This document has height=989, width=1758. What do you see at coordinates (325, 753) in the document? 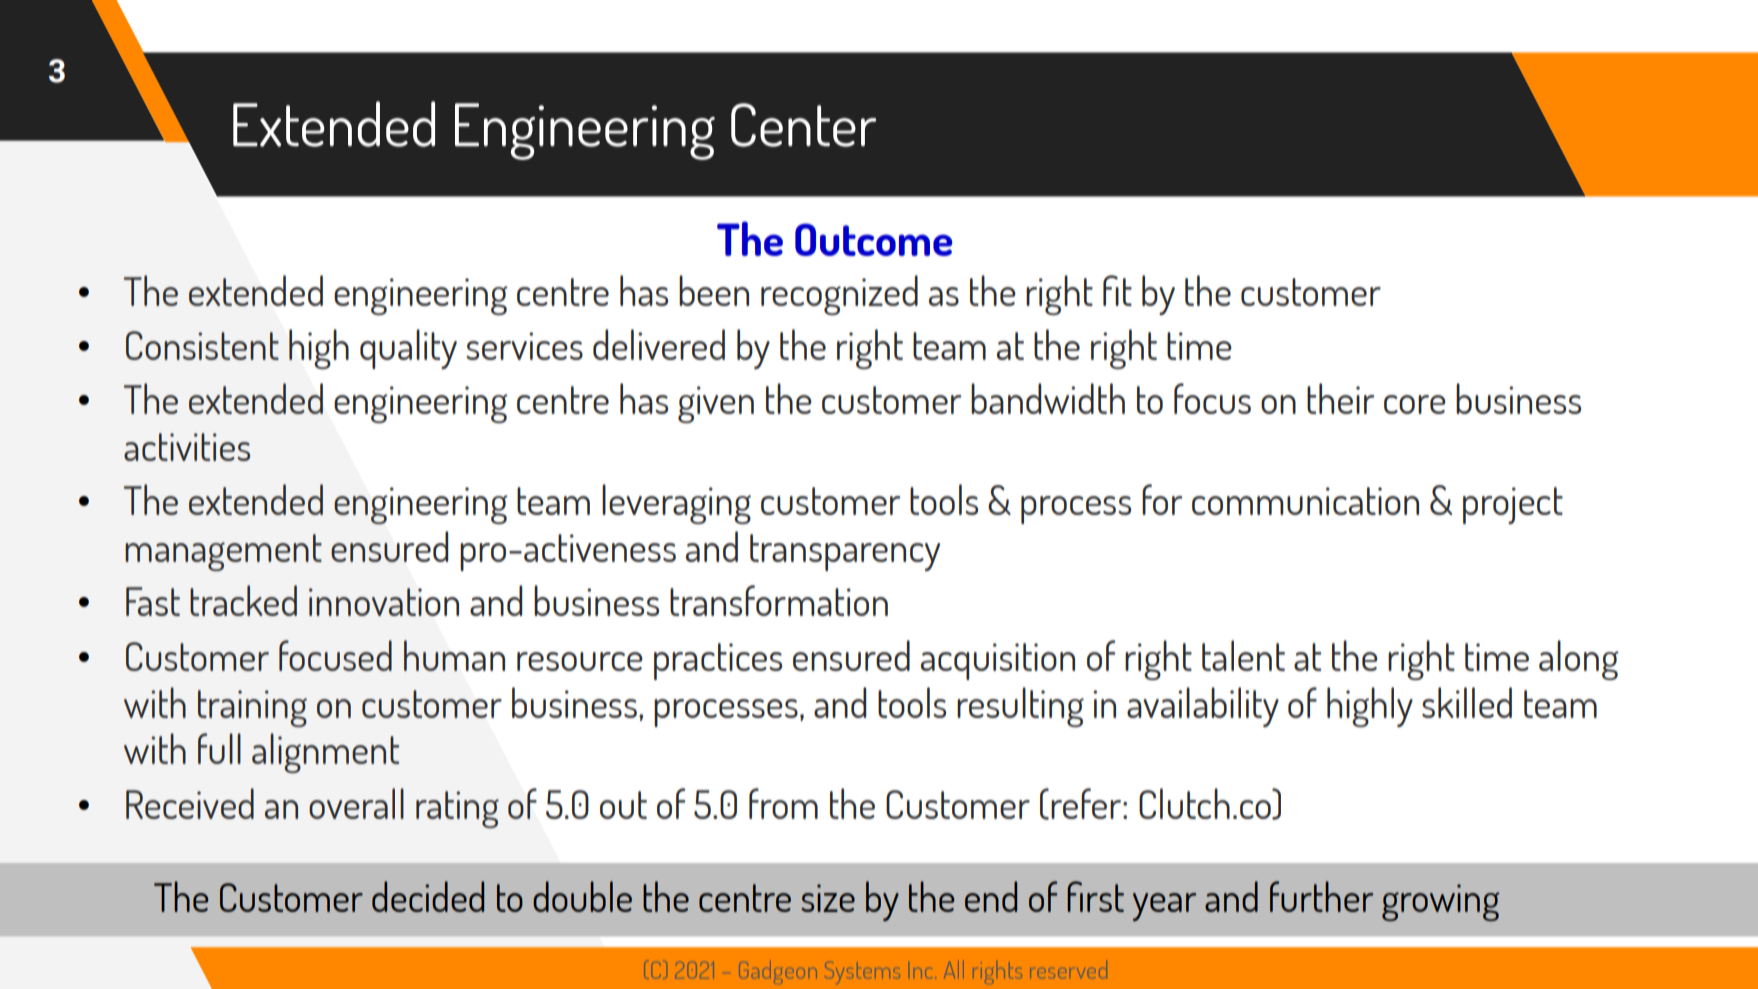
I see `alignment` at bounding box center [325, 753].
